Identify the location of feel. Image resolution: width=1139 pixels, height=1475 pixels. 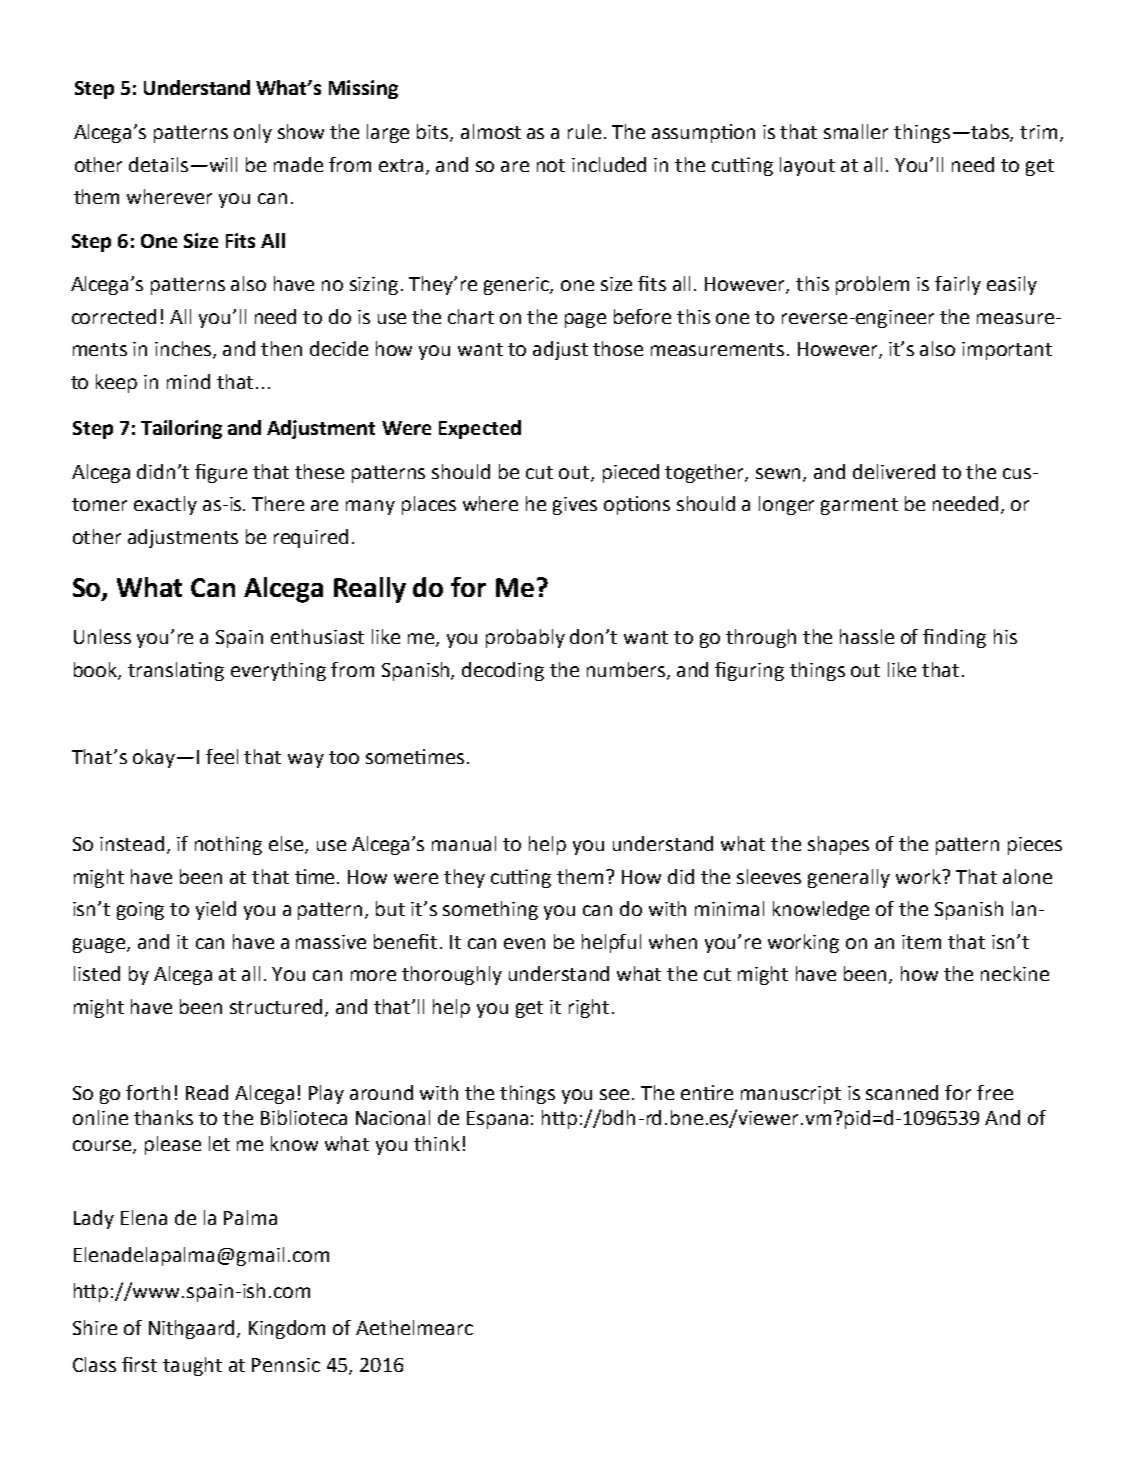
(222, 756).
